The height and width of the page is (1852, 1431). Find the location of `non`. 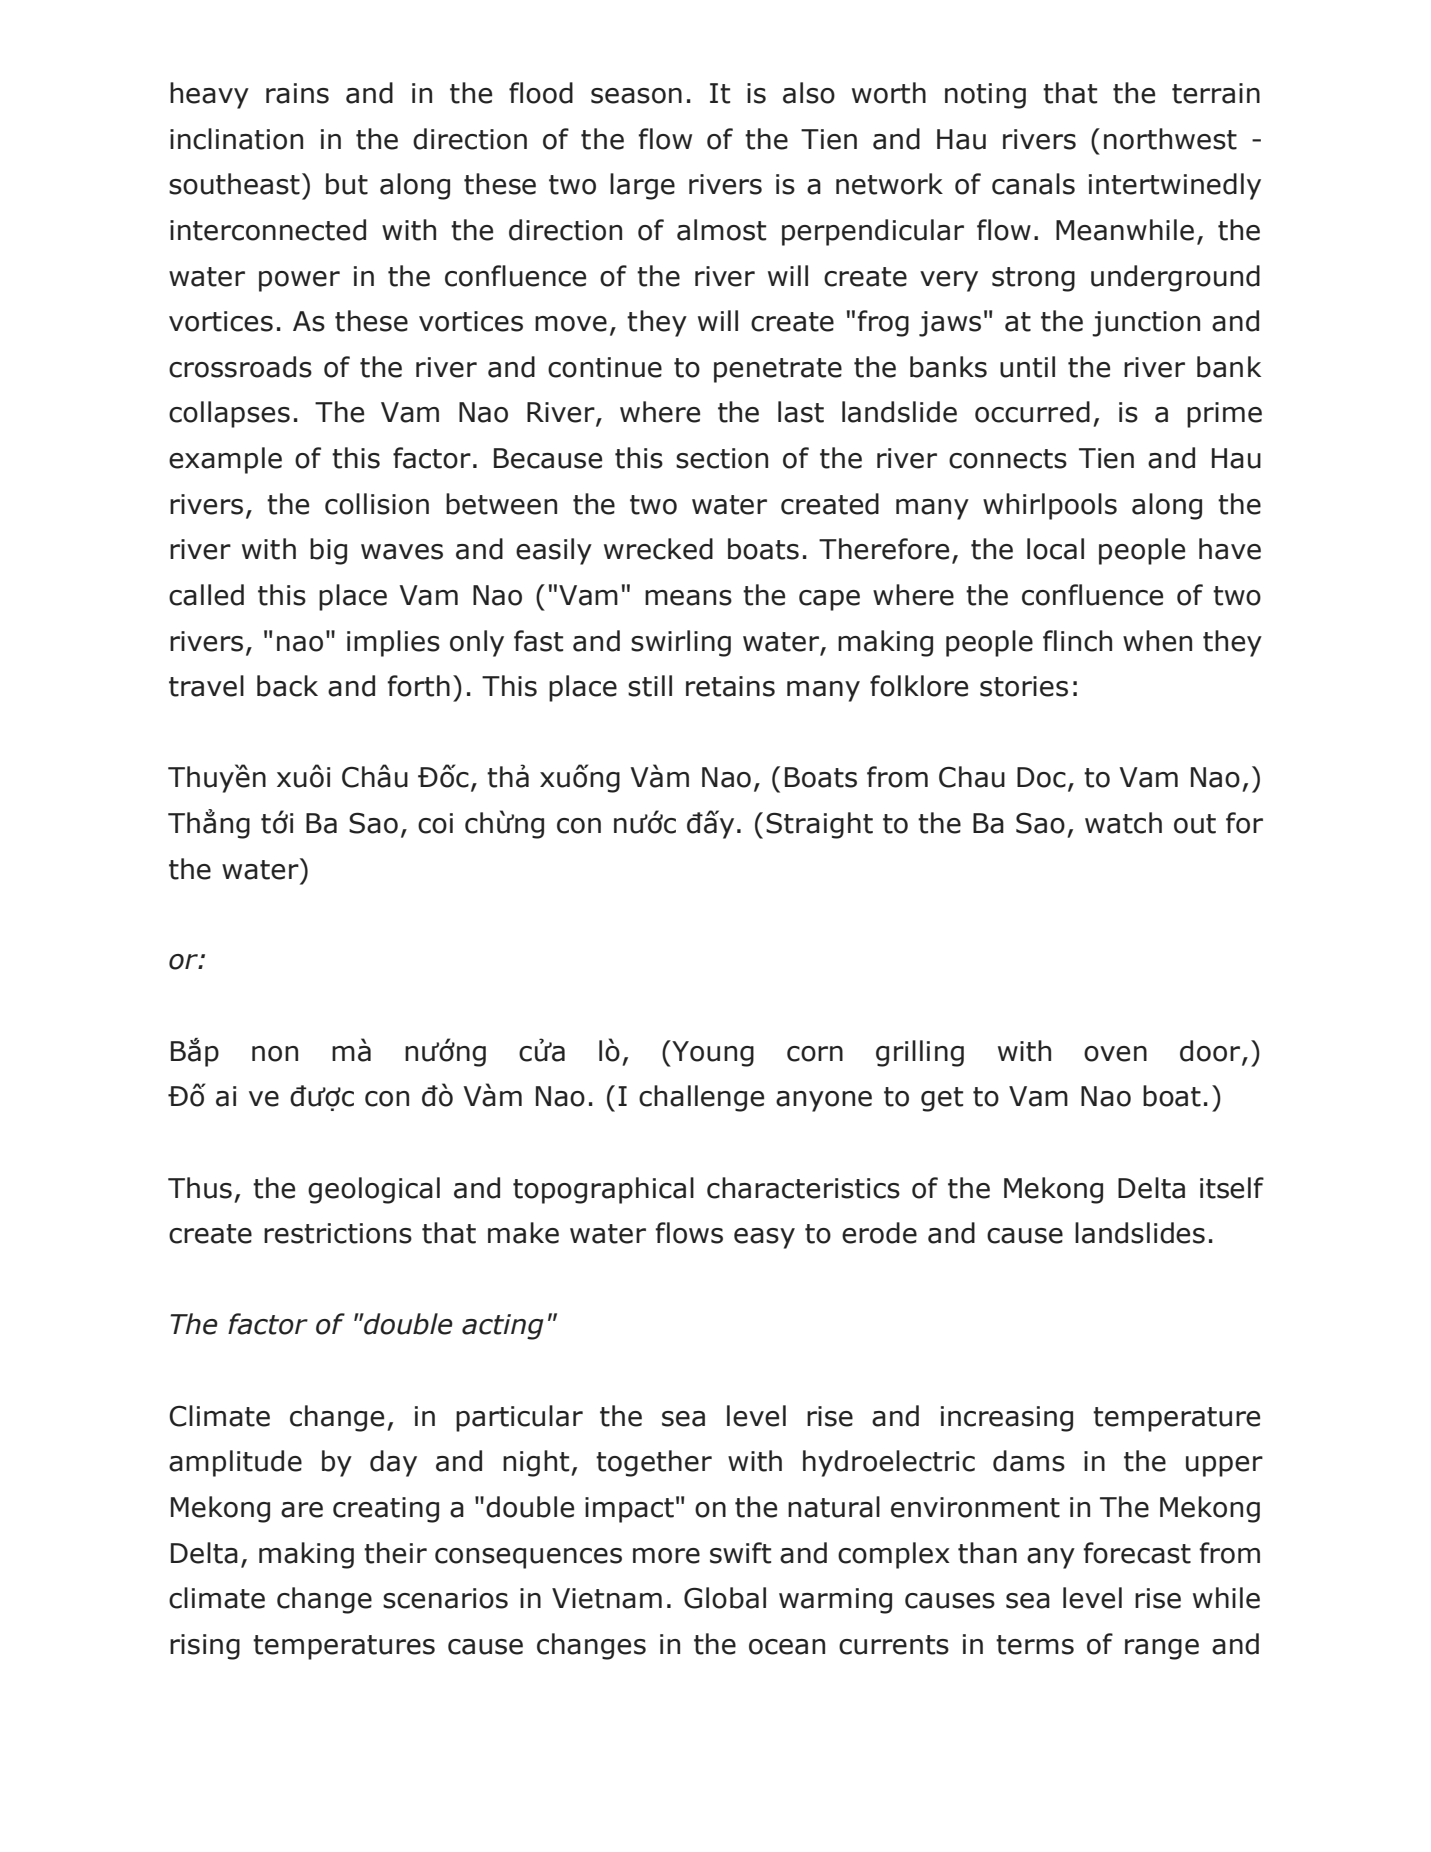

non is located at coordinates (275, 1054).
